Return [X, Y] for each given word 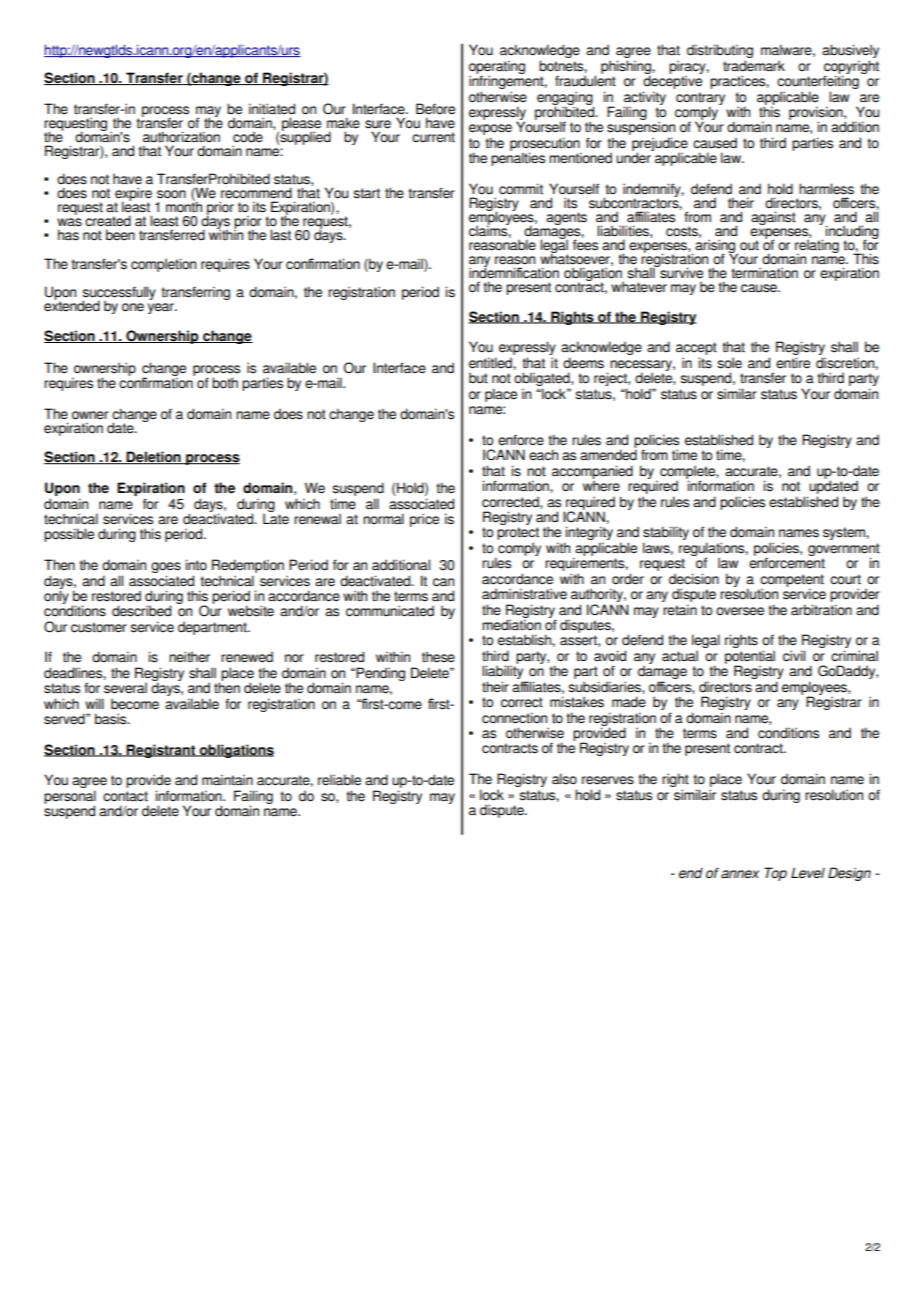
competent [792, 581]
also [564, 779]
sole [729, 363]
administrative [524, 594]
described [141, 611]
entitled [491, 363]
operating [497, 68]
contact [125, 796]
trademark [754, 66]
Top [775, 874]
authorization [181, 137]
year [162, 308]
